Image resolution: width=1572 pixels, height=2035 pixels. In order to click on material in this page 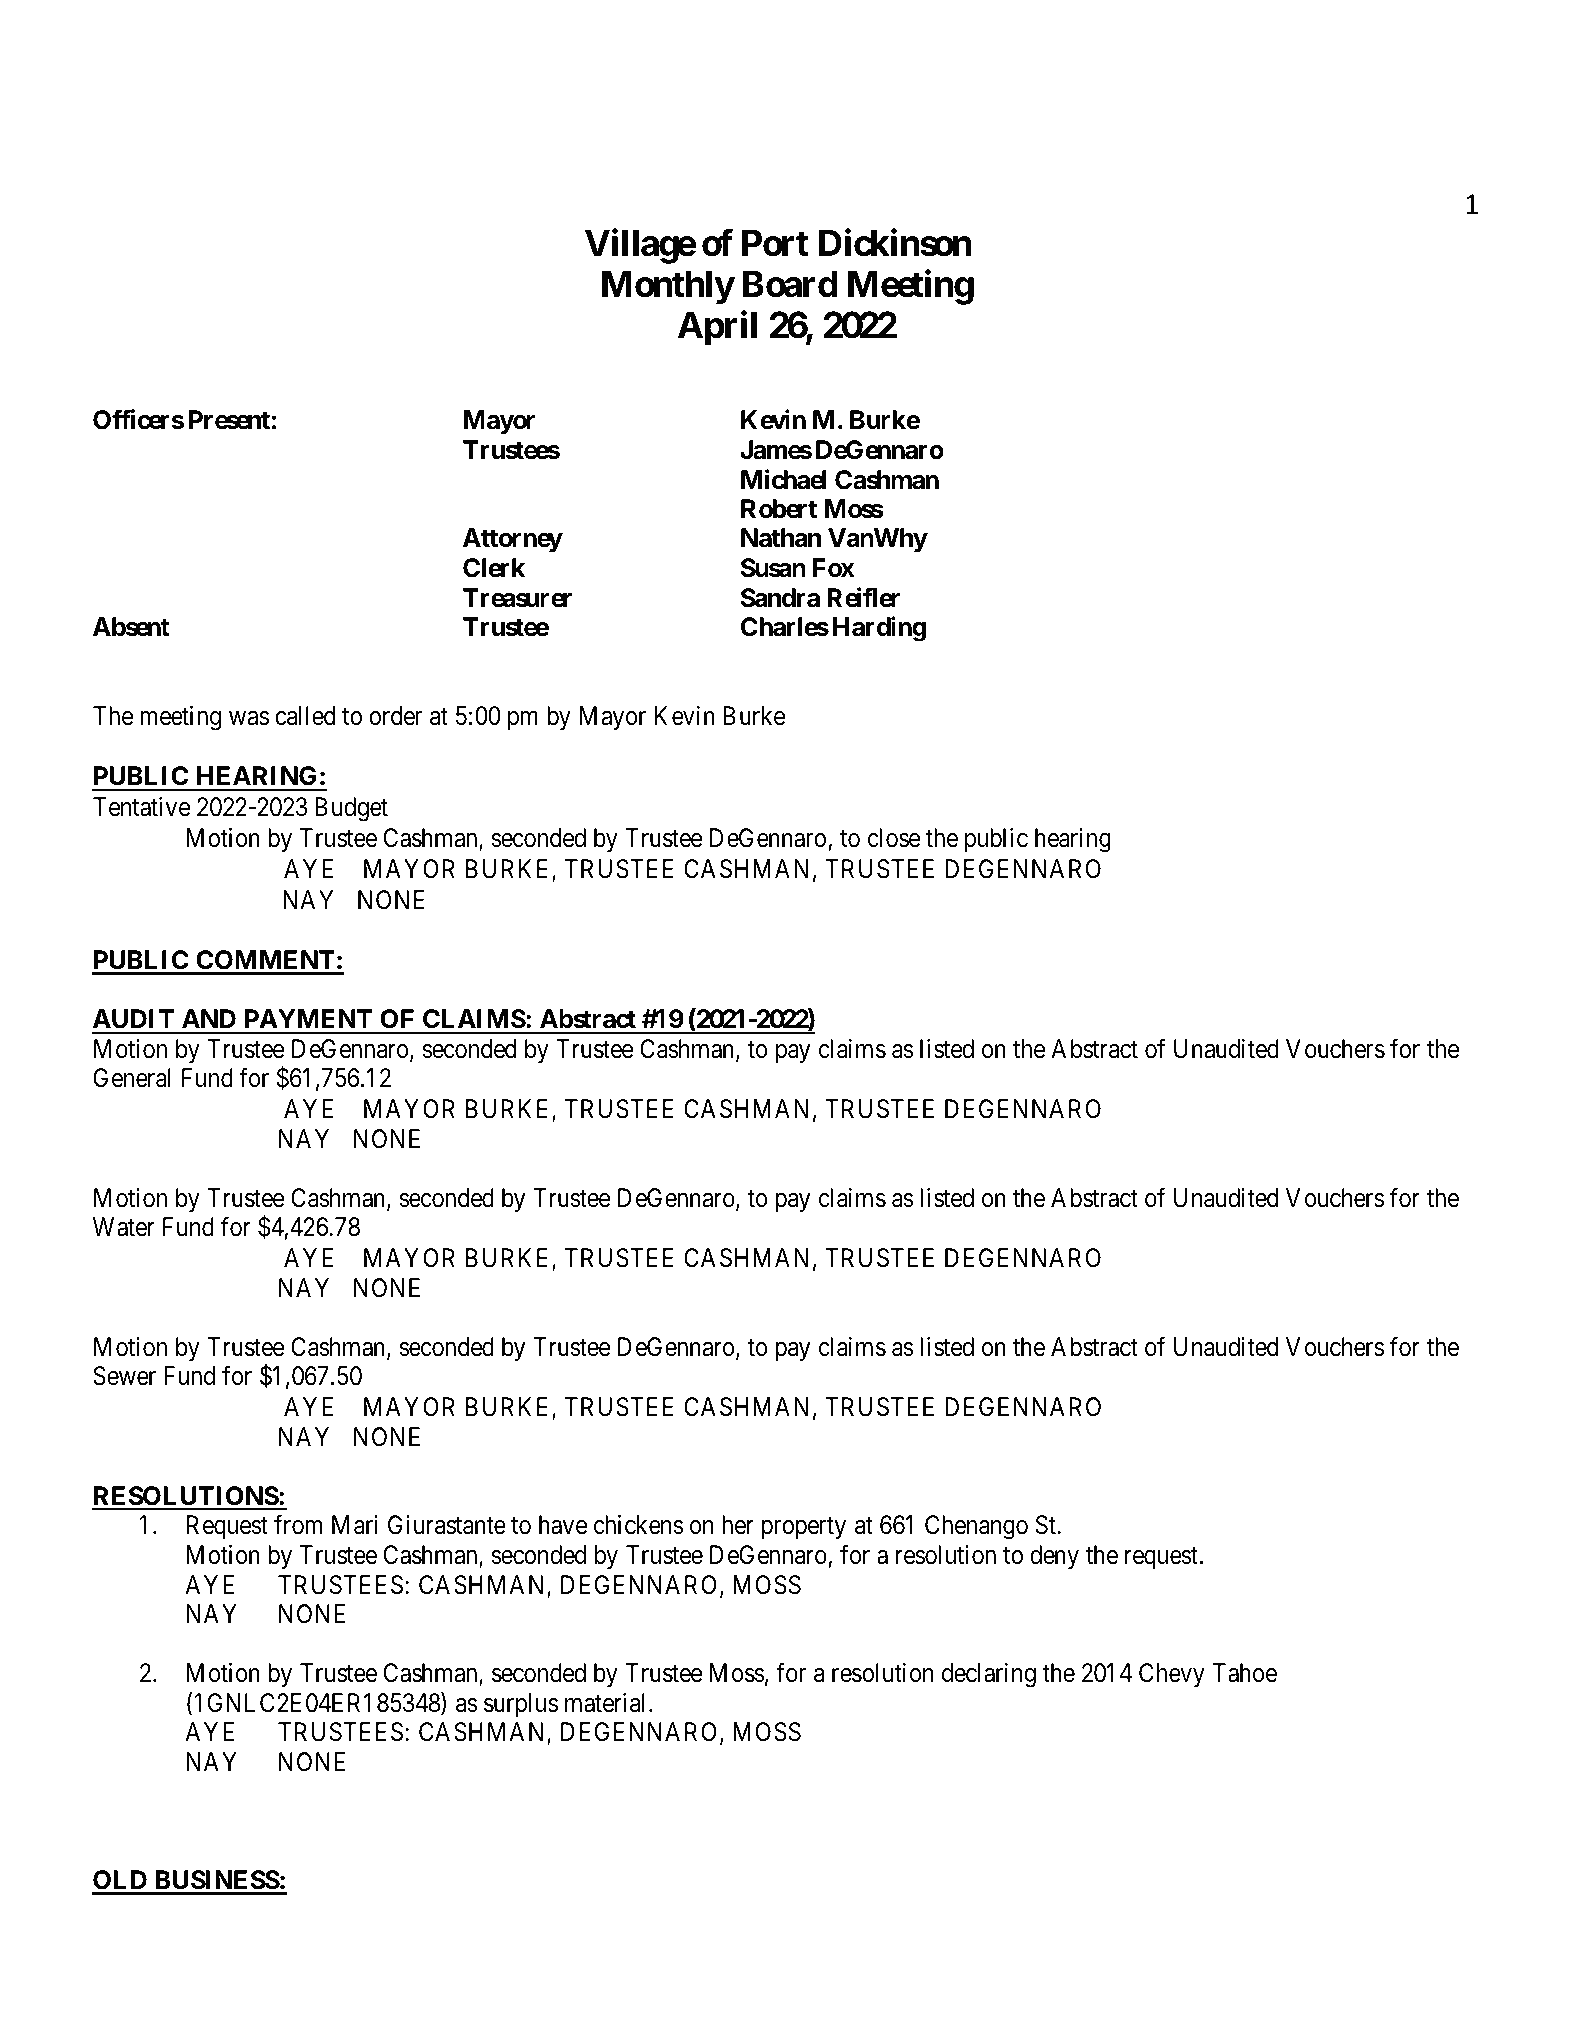, I will do `click(607, 1703)`.
